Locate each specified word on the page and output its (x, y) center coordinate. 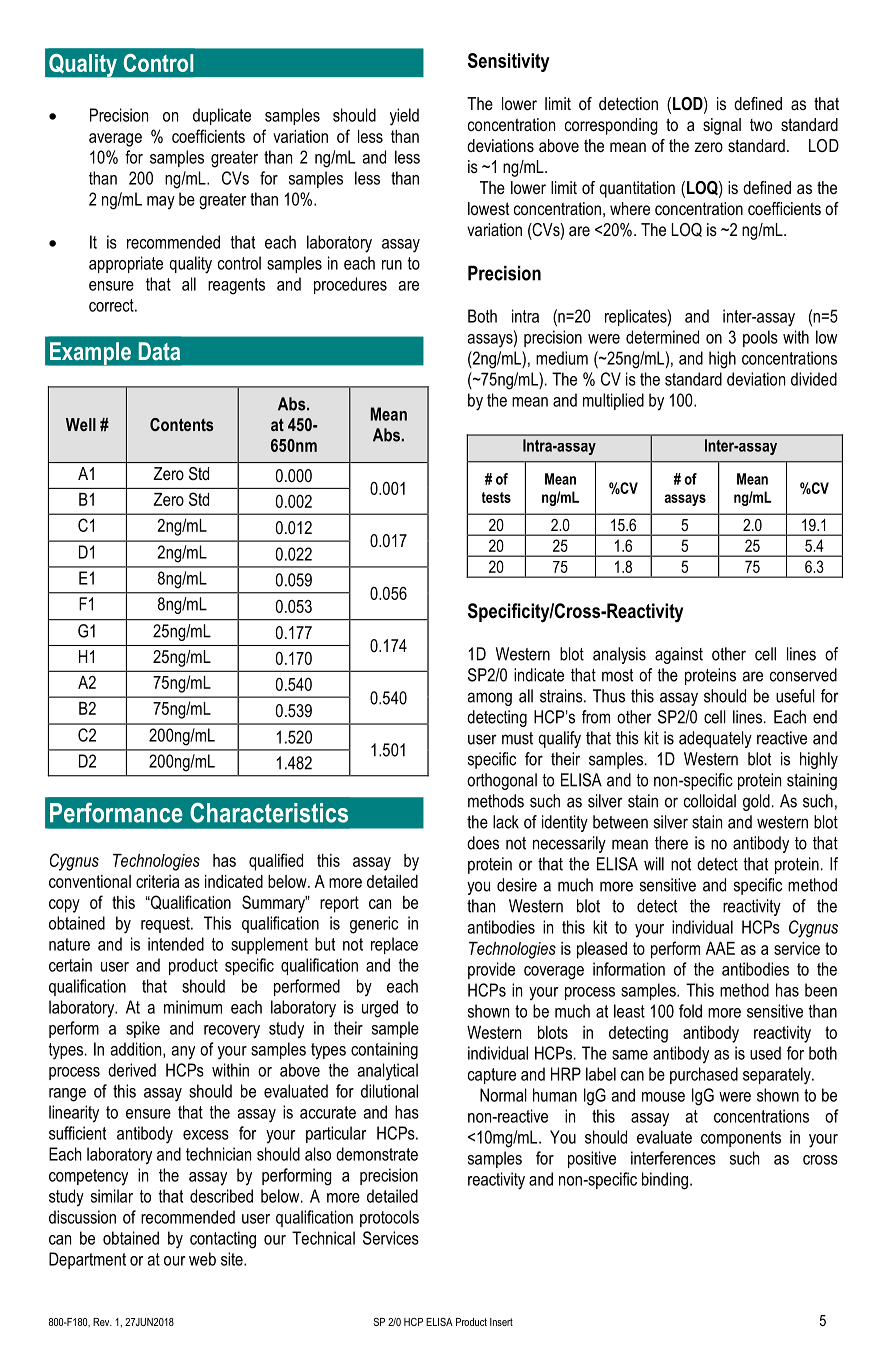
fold (690, 1011)
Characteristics (269, 812)
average (115, 140)
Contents (181, 424)
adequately (715, 739)
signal (722, 126)
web (202, 1259)
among (489, 699)
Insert (501, 1322)
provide (491, 970)
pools (760, 338)
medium (562, 358)
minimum (193, 1007)
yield (404, 117)
